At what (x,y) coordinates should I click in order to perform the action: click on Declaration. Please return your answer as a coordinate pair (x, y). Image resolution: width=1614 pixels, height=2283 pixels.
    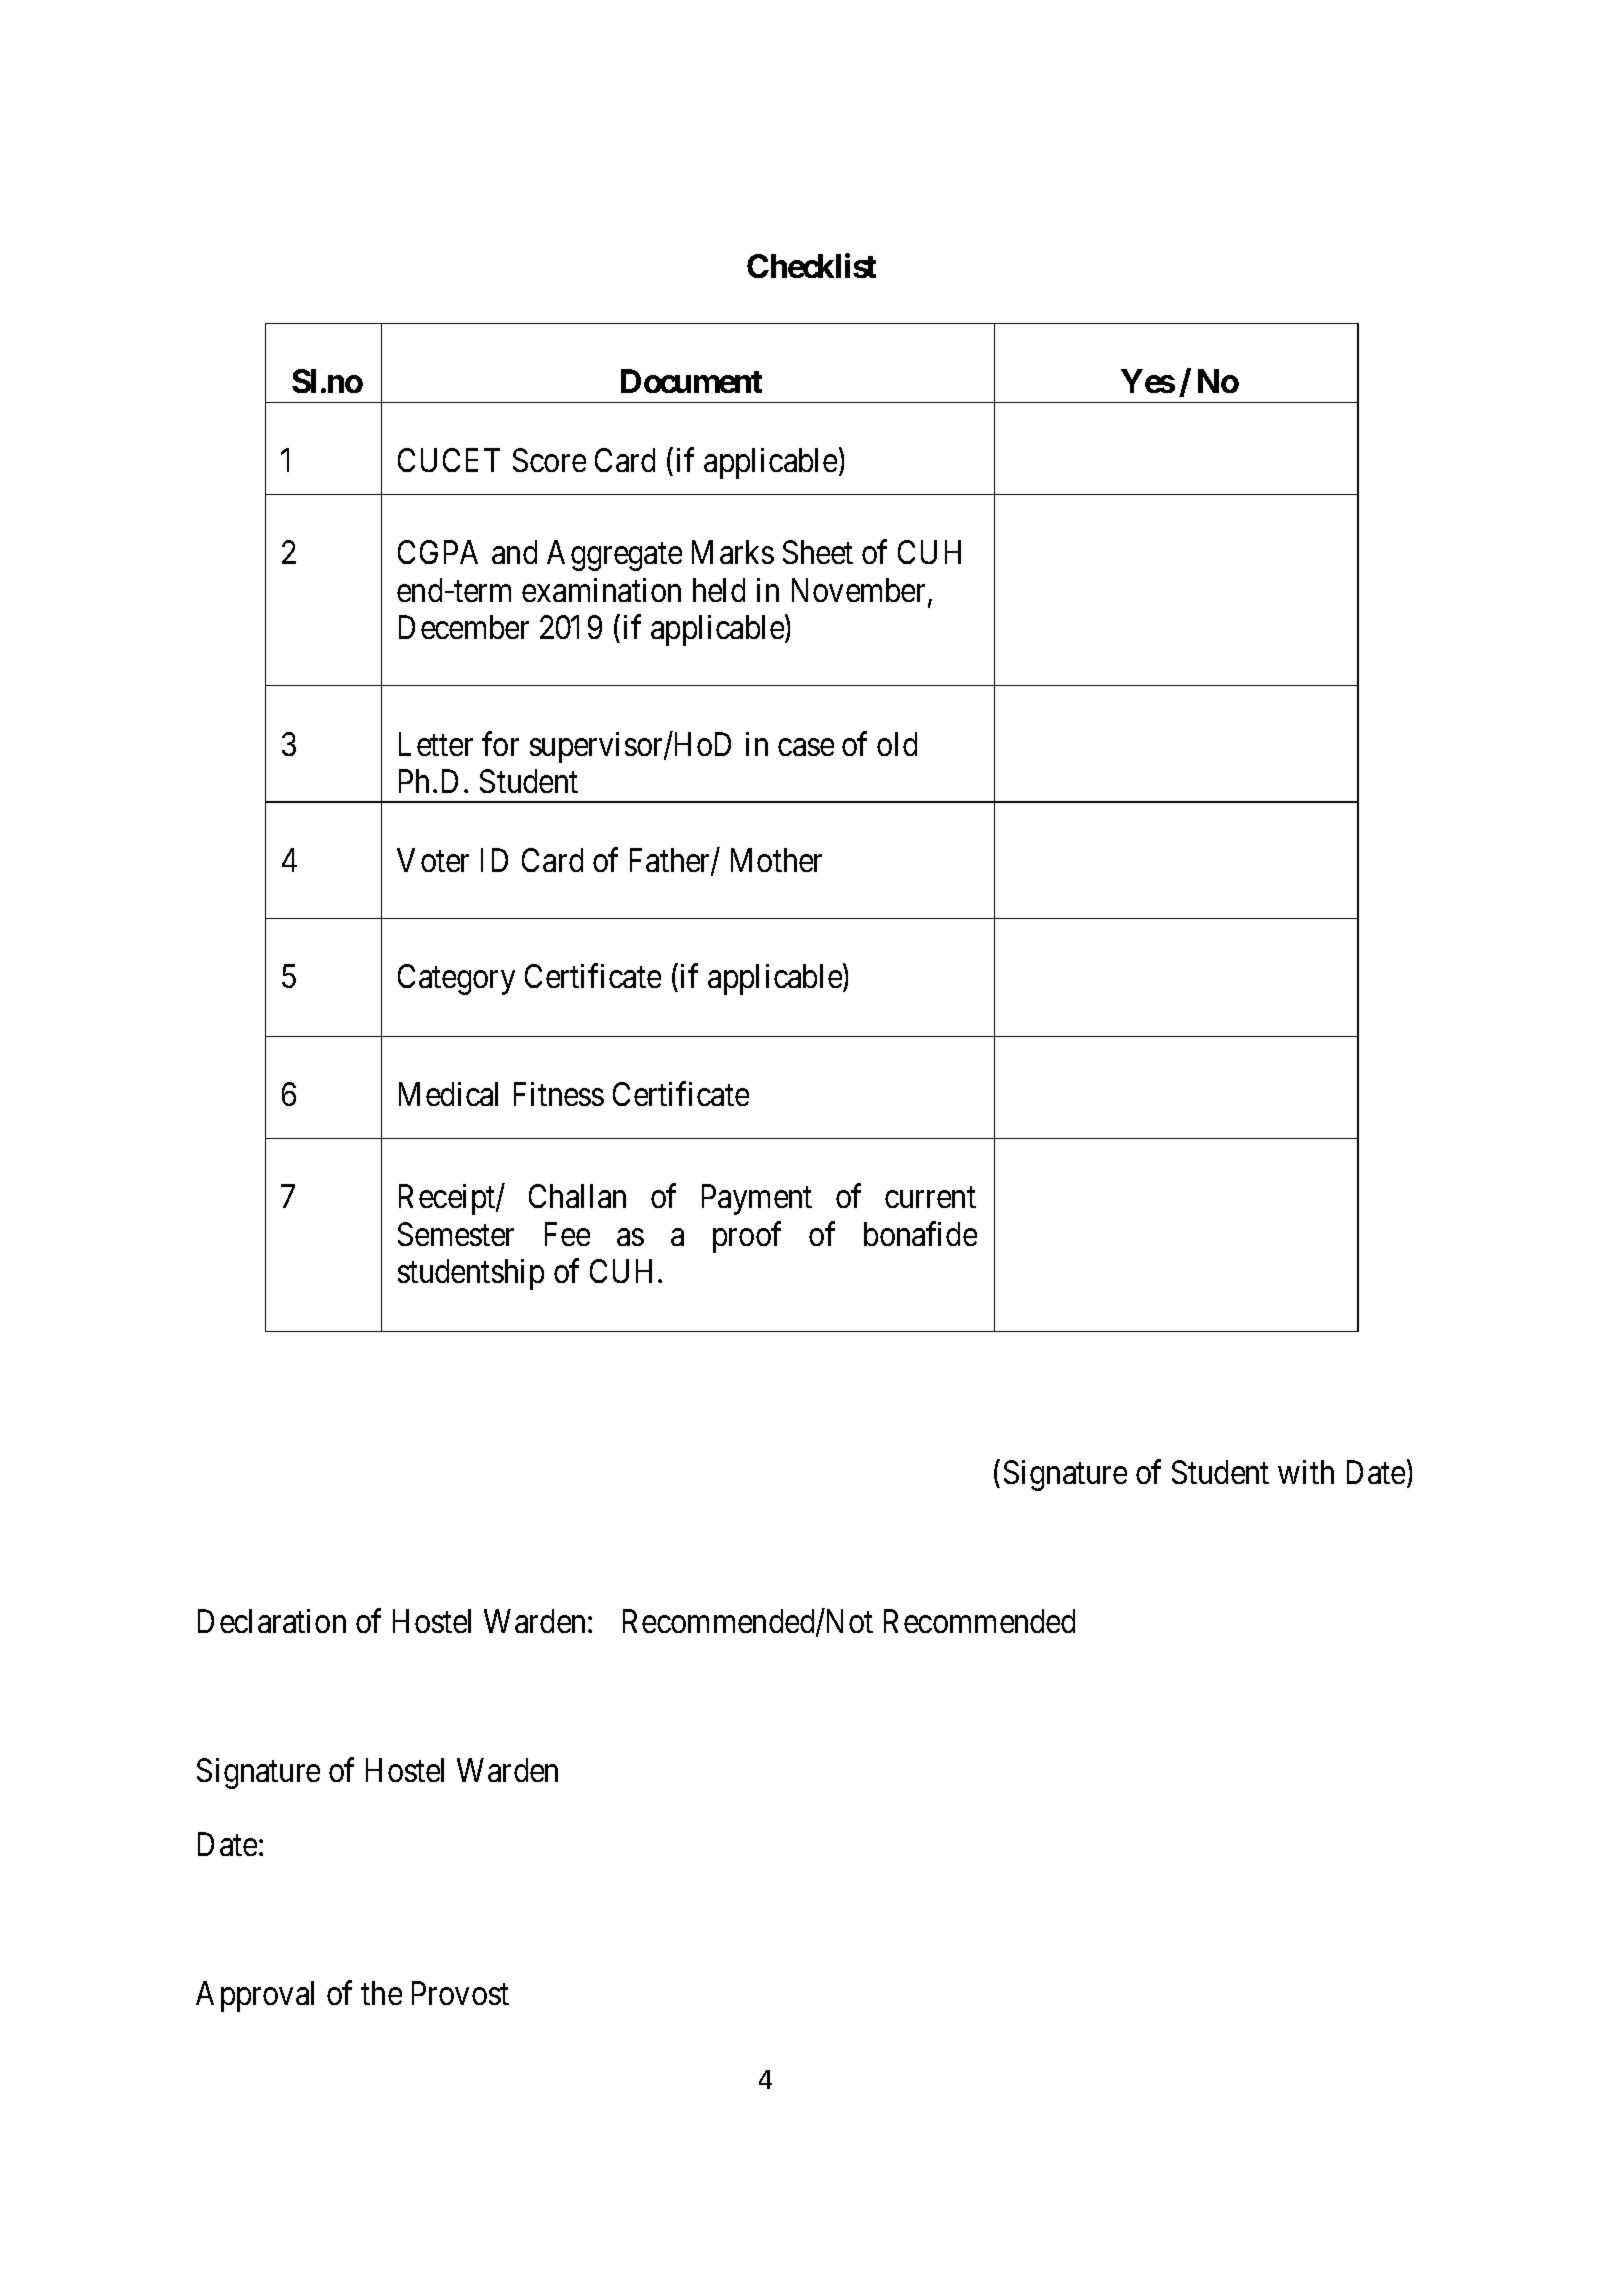
    Looking at the image, I should click on (272, 1621).
